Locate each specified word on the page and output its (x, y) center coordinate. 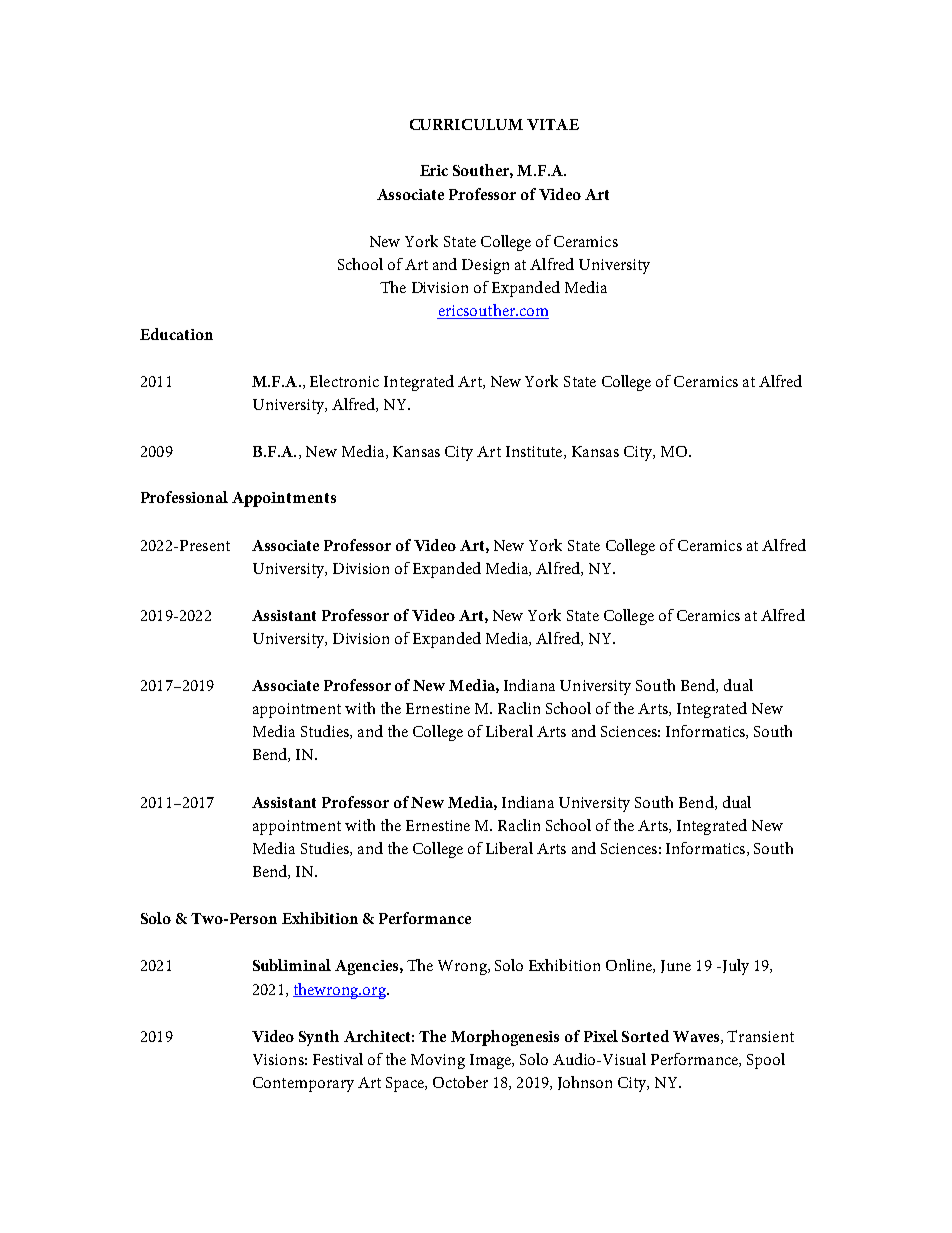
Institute (535, 452)
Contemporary (303, 1084)
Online (630, 966)
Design (485, 266)
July (734, 967)
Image (491, 1061)
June (676, 966)
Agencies (368, 967)
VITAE (553, 124)
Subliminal (292, 965)
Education (176, 334)
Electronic (344, 381)
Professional (184, 497)
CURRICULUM (466, 124)
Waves (697, 1037)
